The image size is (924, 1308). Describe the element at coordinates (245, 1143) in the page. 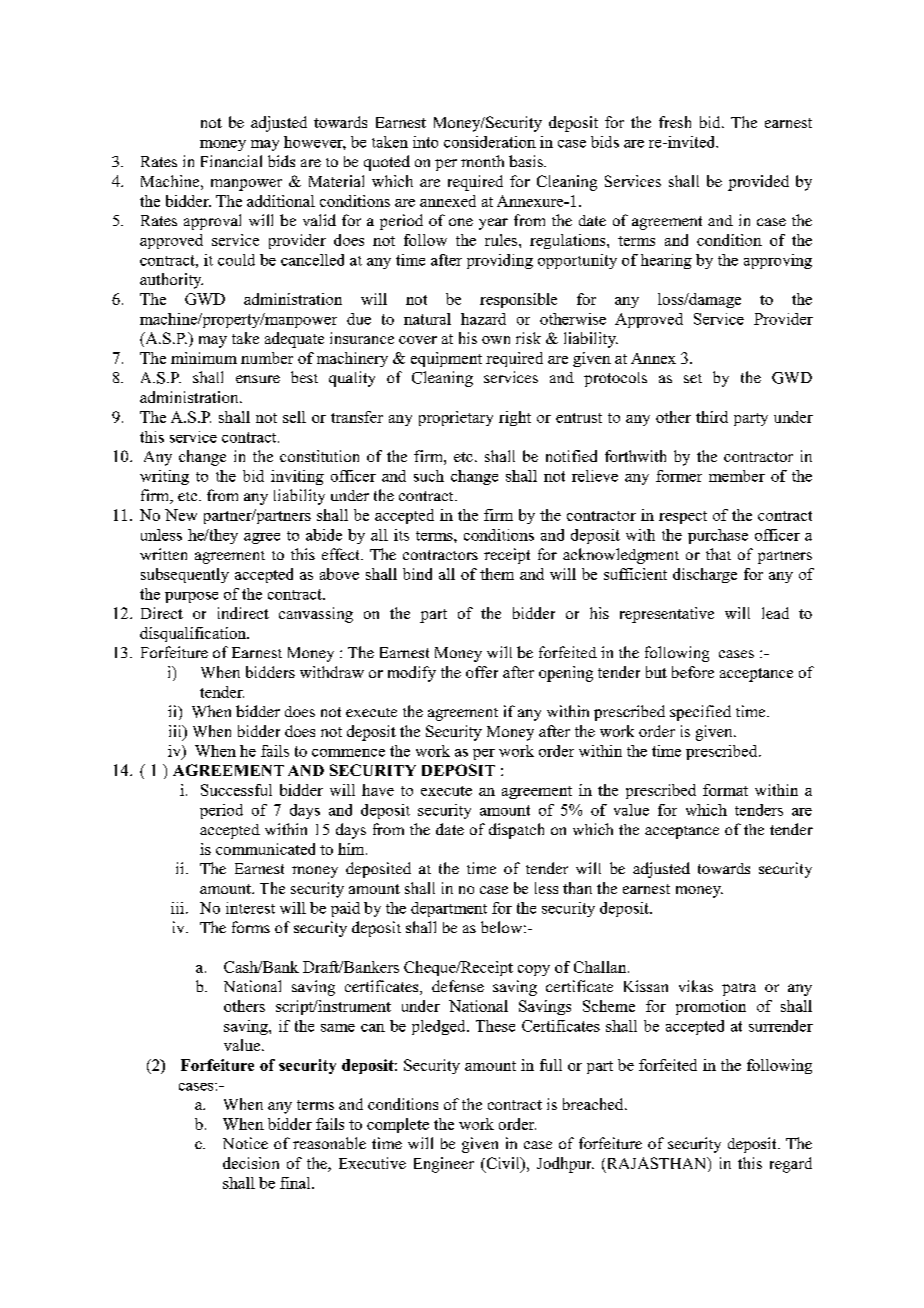

I see `Notice` at that location.
